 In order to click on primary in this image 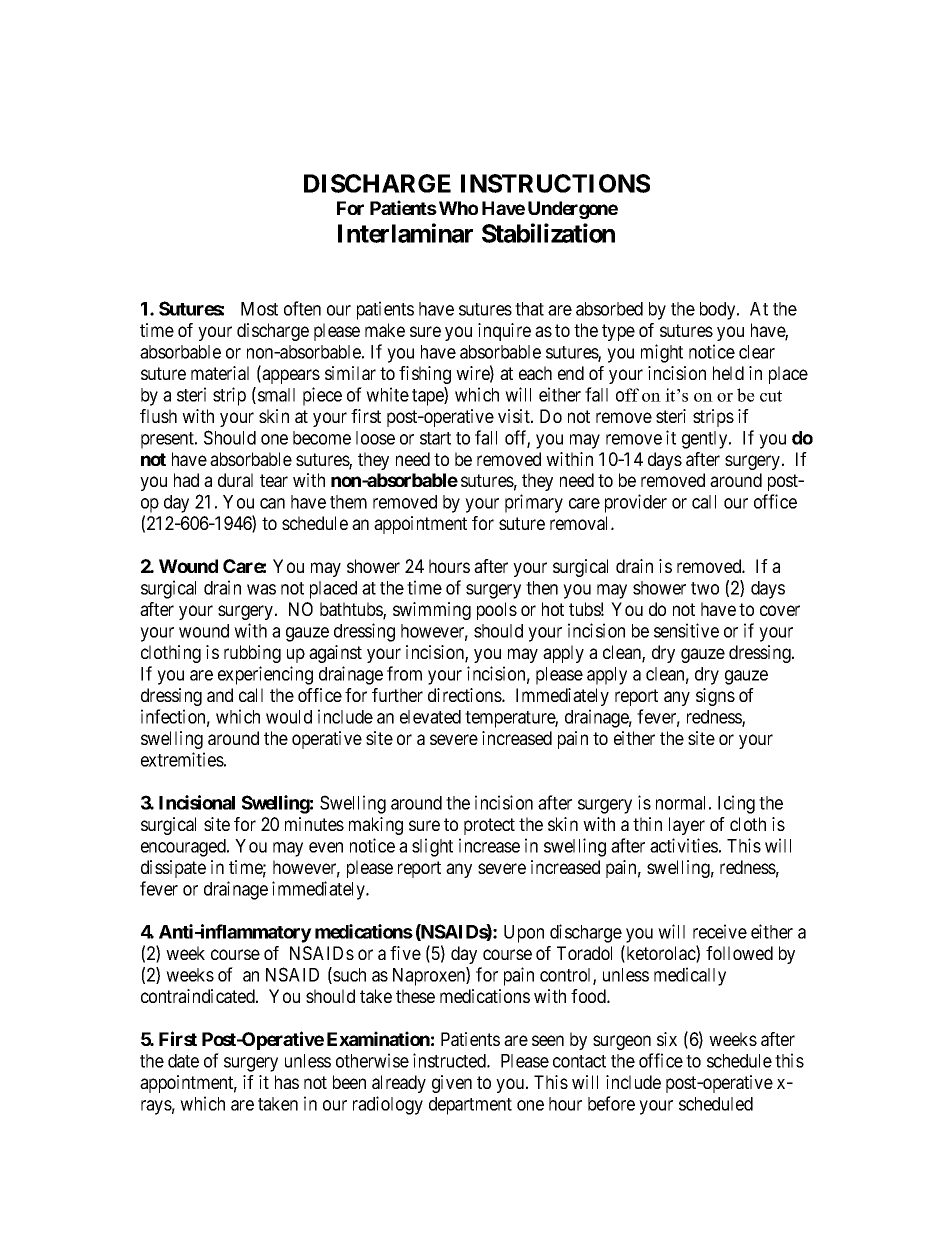, I will do `click(534, 503)`.
